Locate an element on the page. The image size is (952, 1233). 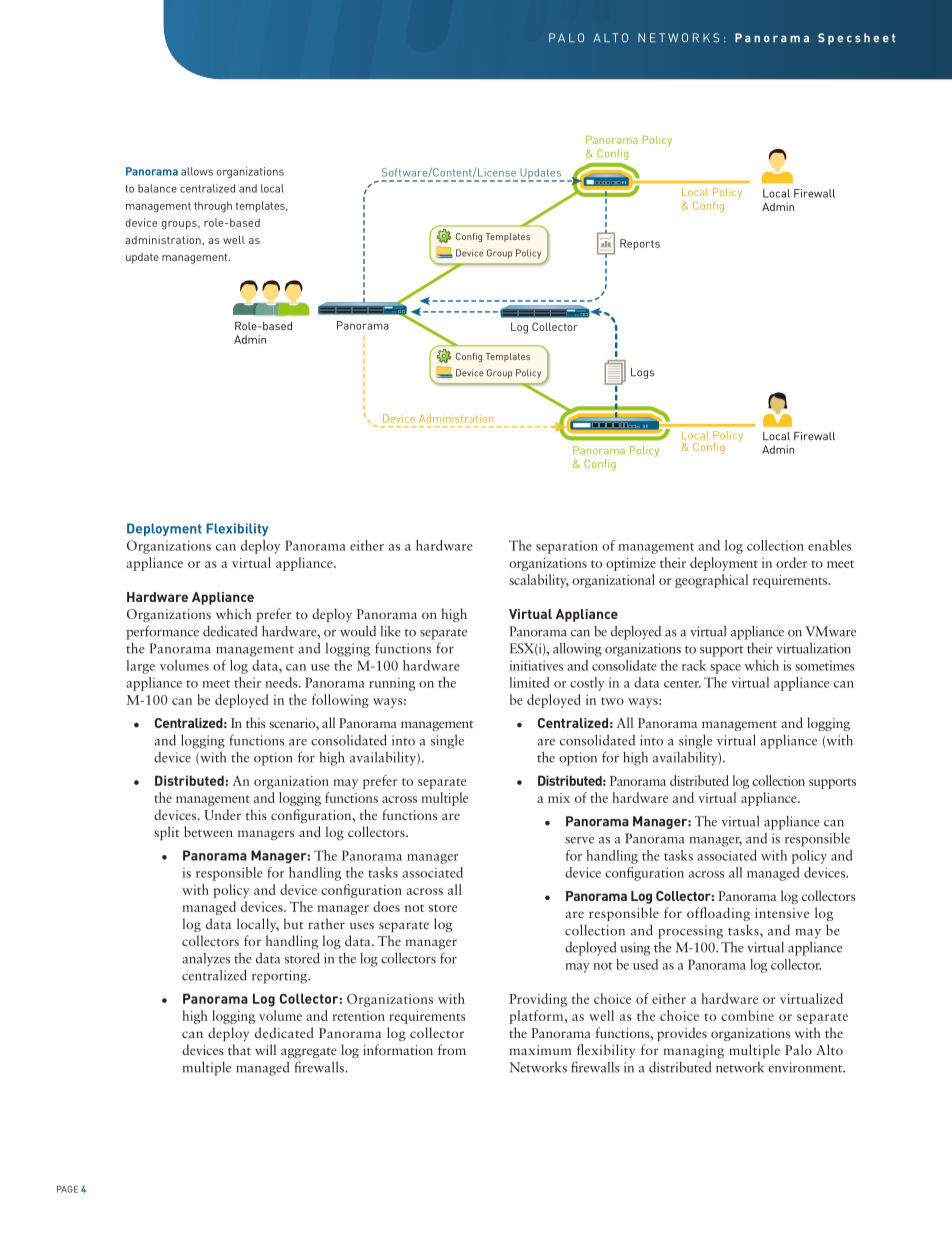
offloading is located at coordinates (718, 914).
